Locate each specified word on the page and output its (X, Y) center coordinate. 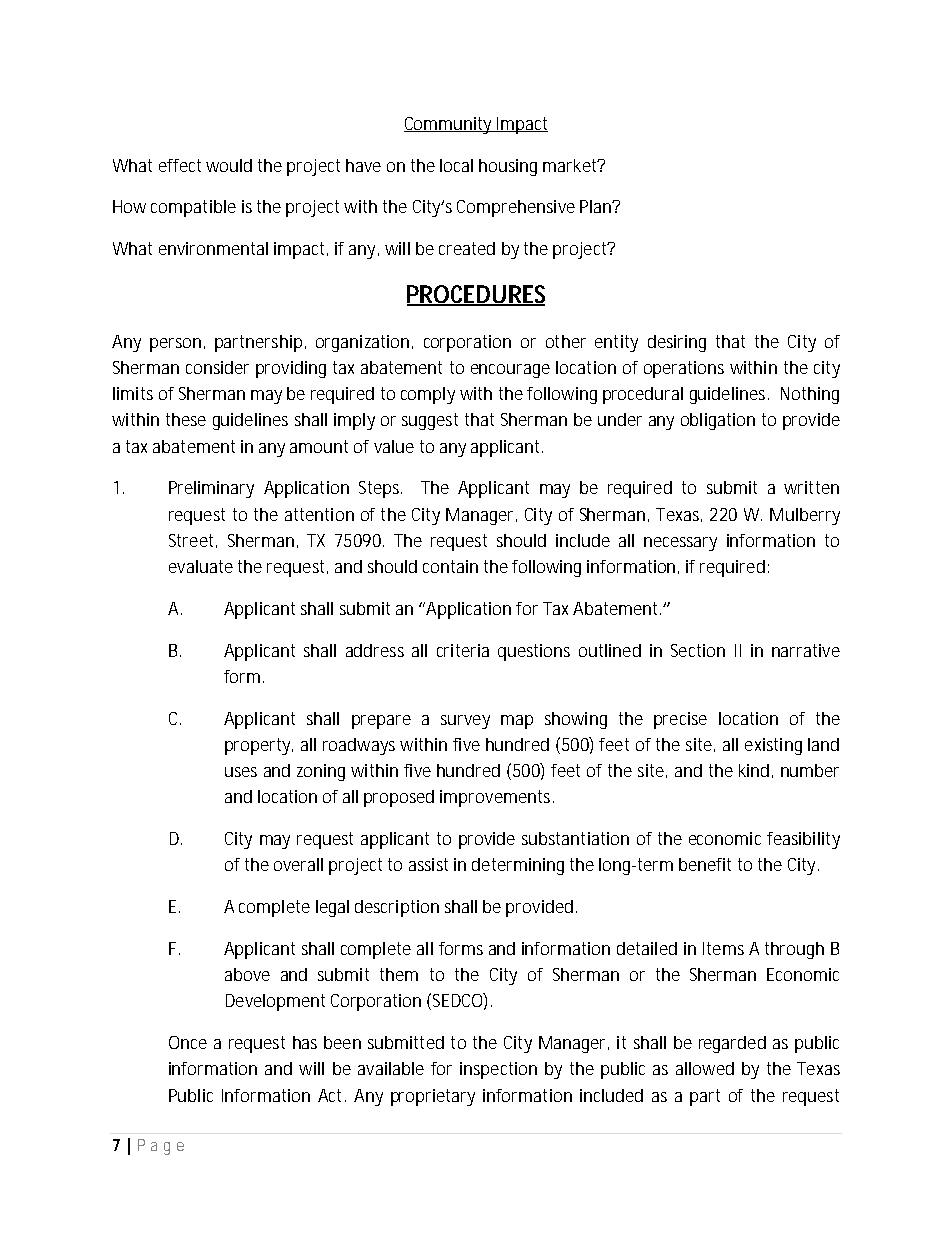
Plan (597, 206)
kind (754, 770)
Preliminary (211, 489)
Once (188, 1042)
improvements (497, 798)
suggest (430, 421)
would (229, 165)
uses (241, 772)
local (456, 165)
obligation (718, 421)
